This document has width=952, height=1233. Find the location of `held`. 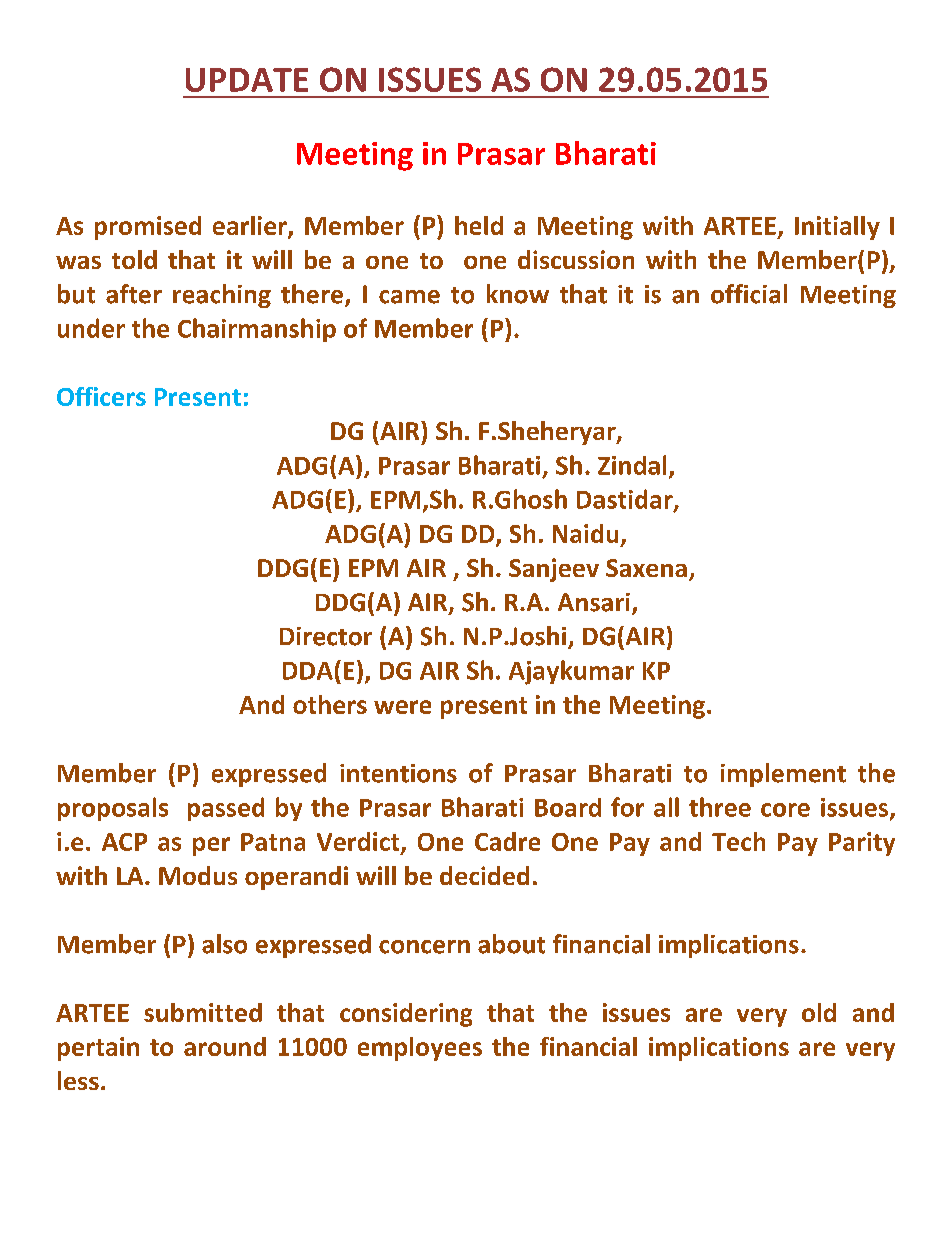

held is located at coordinates (479, 225).
